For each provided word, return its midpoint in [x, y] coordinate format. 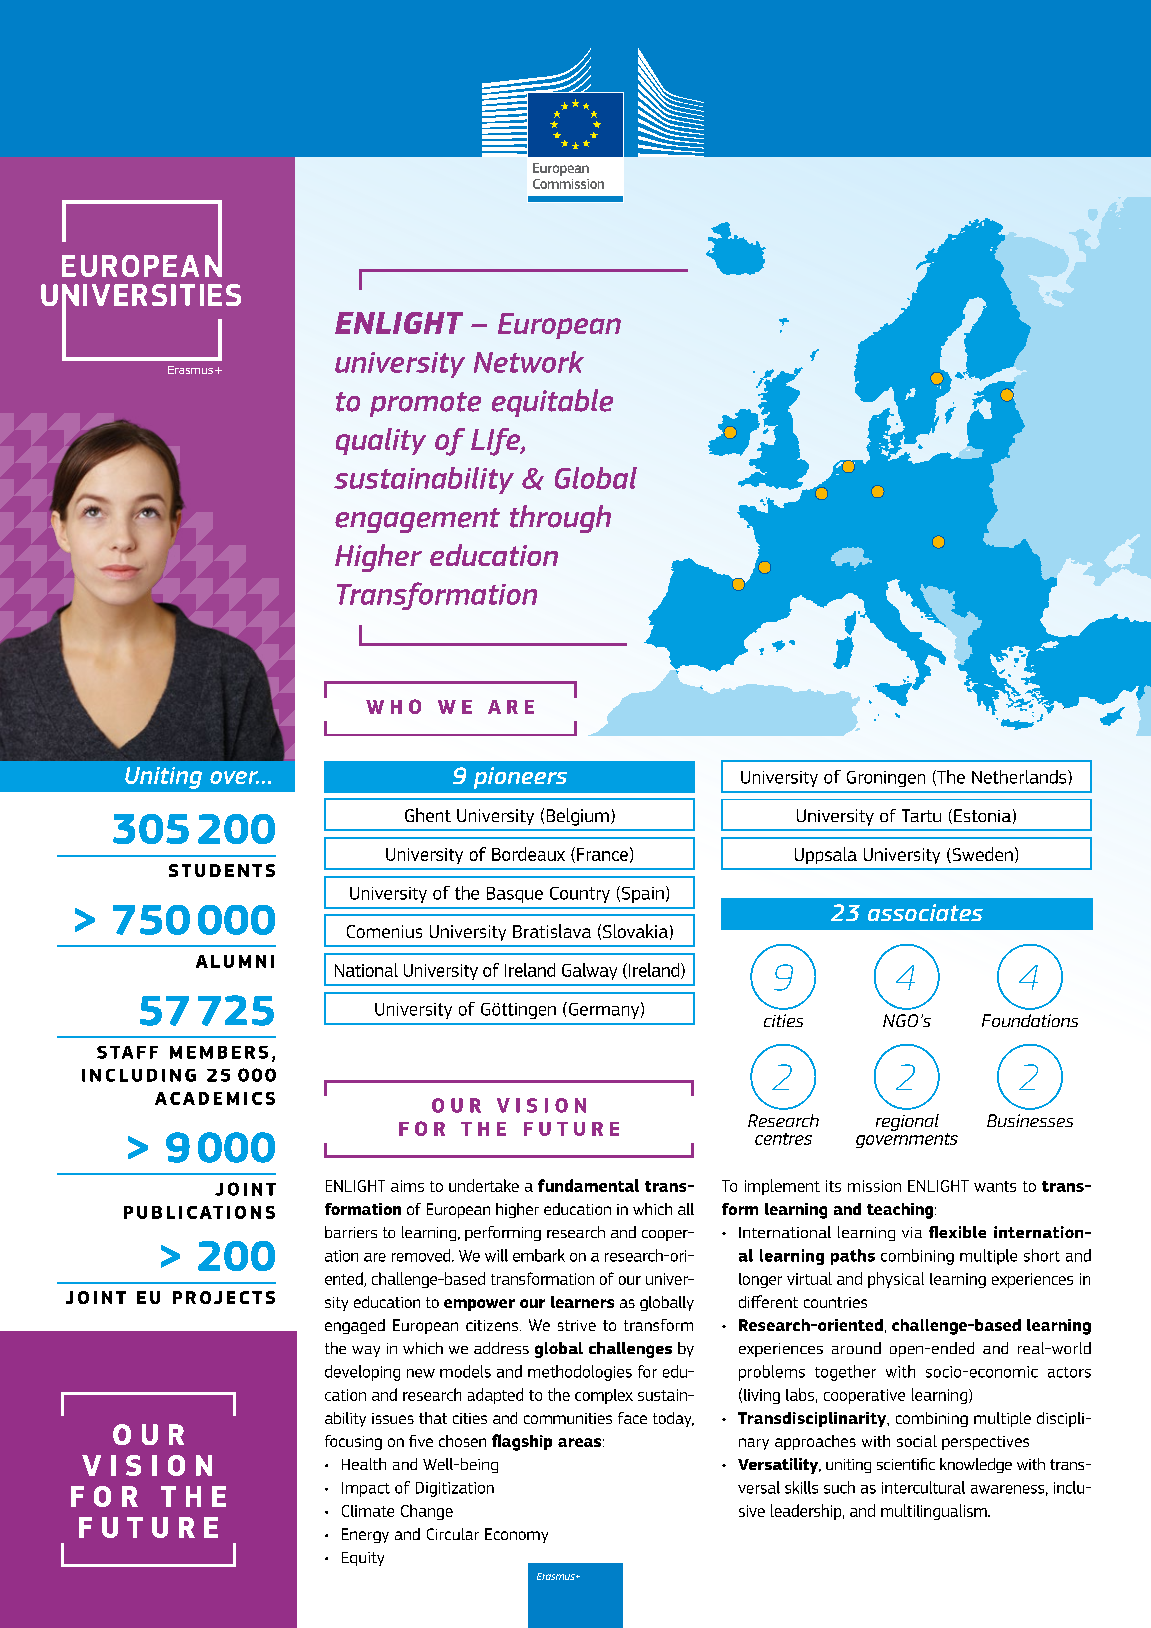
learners [582, 1302]
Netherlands [1020, 777]
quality [381, 441]
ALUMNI [235, 961]
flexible [957, 1232]
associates [925, 912]
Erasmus [557, 1576]
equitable [552, 403]
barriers [351, 1232]
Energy [365, 1535]
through [560, 519]
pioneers [520, 778]
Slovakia [635, 931]
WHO [393, 706]
